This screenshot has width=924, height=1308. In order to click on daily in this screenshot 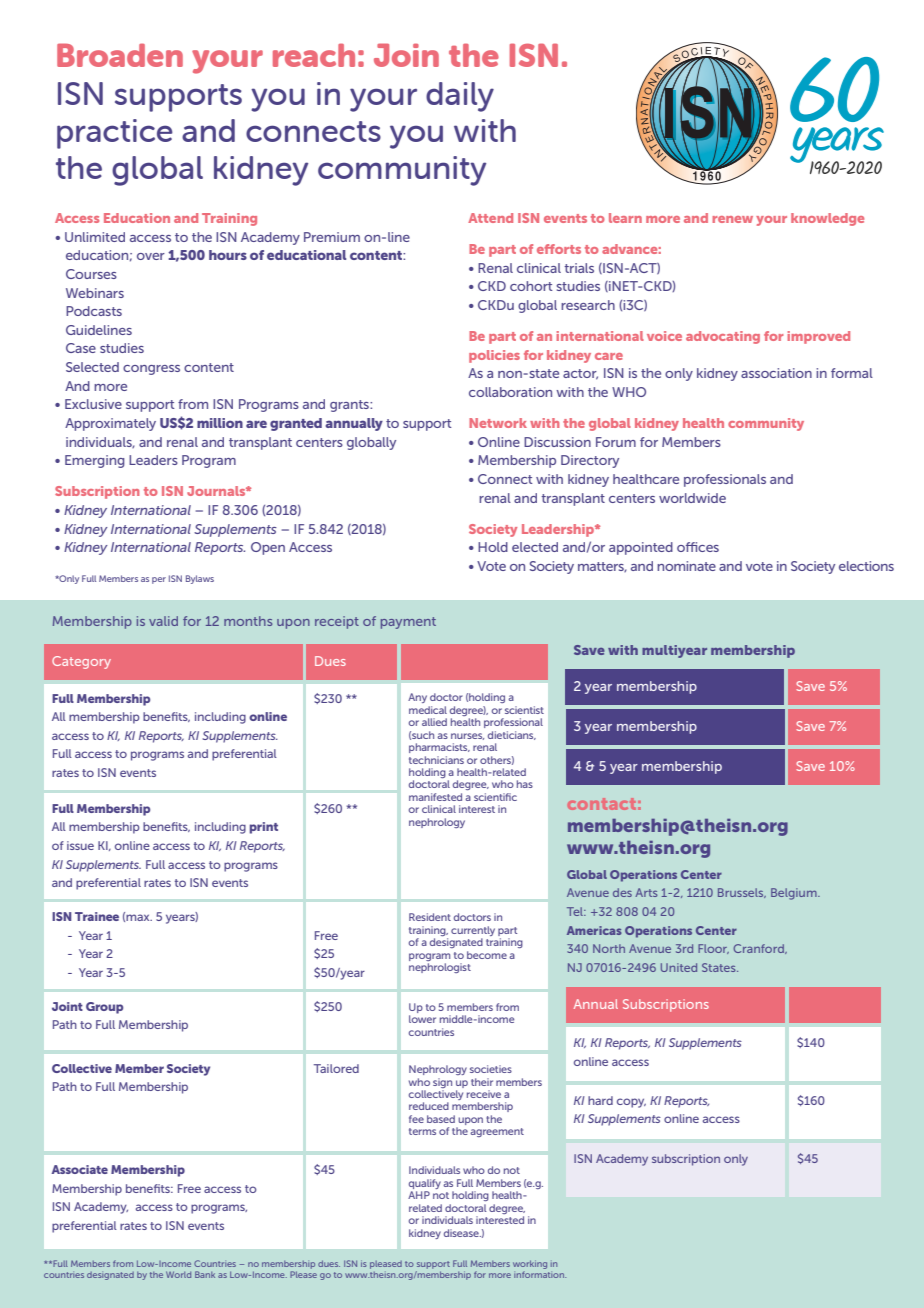, I will do `click(460, 97)`.
